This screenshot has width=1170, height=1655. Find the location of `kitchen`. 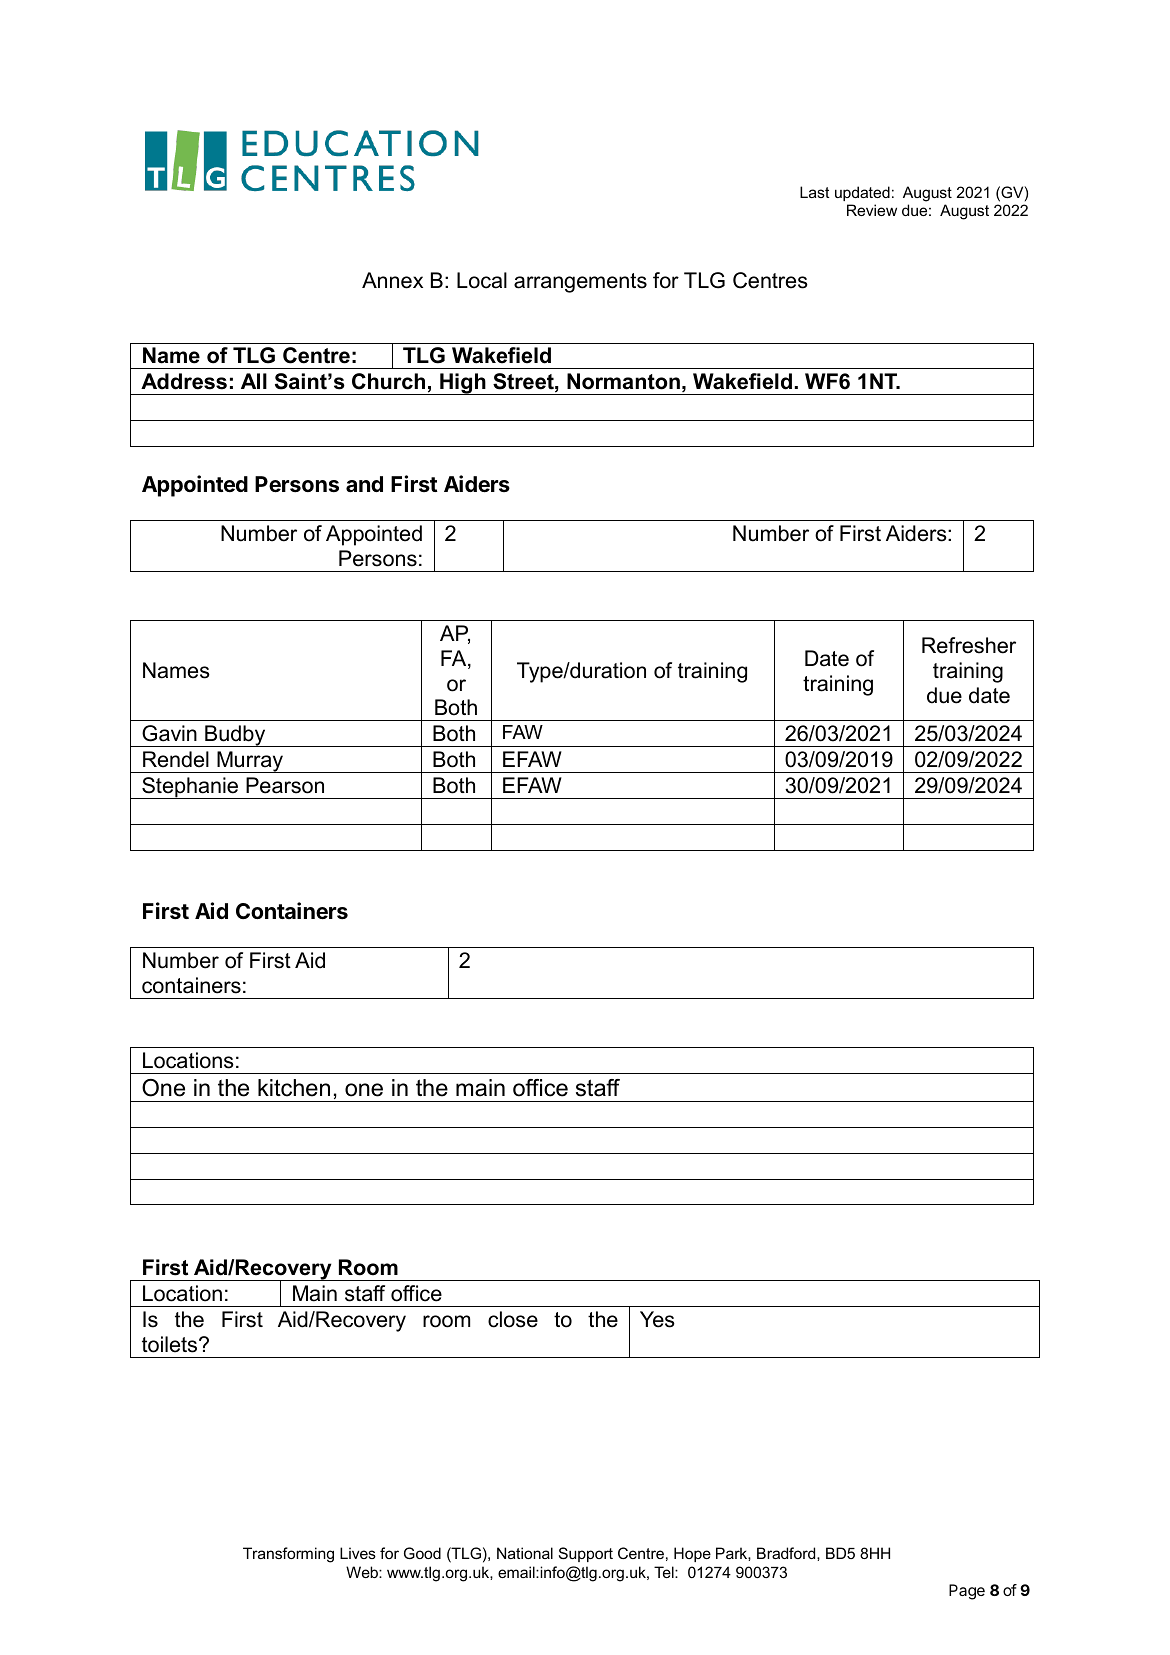

kitchen is located at coordinates (294, 1088).
